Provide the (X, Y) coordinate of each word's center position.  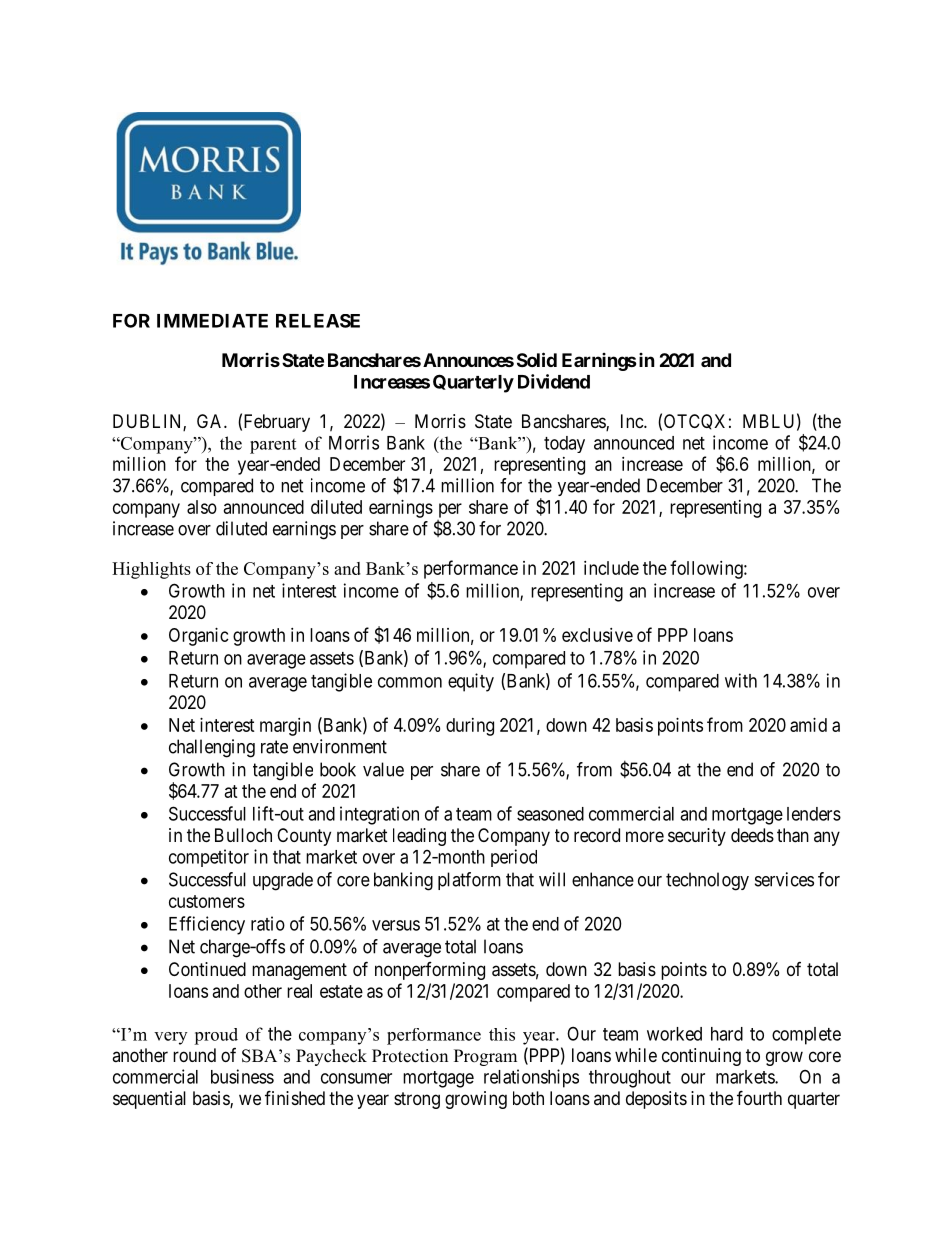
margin (285, 727)
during (470, 727)
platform (469, 881)
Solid (537, 359)
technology (707, 881)
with (741, 680)
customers (207, 901)
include (611, 568)
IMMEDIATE (212, 321)
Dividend (554, 381)
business (242, 1076)
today (564, 444)
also (202, 507)
